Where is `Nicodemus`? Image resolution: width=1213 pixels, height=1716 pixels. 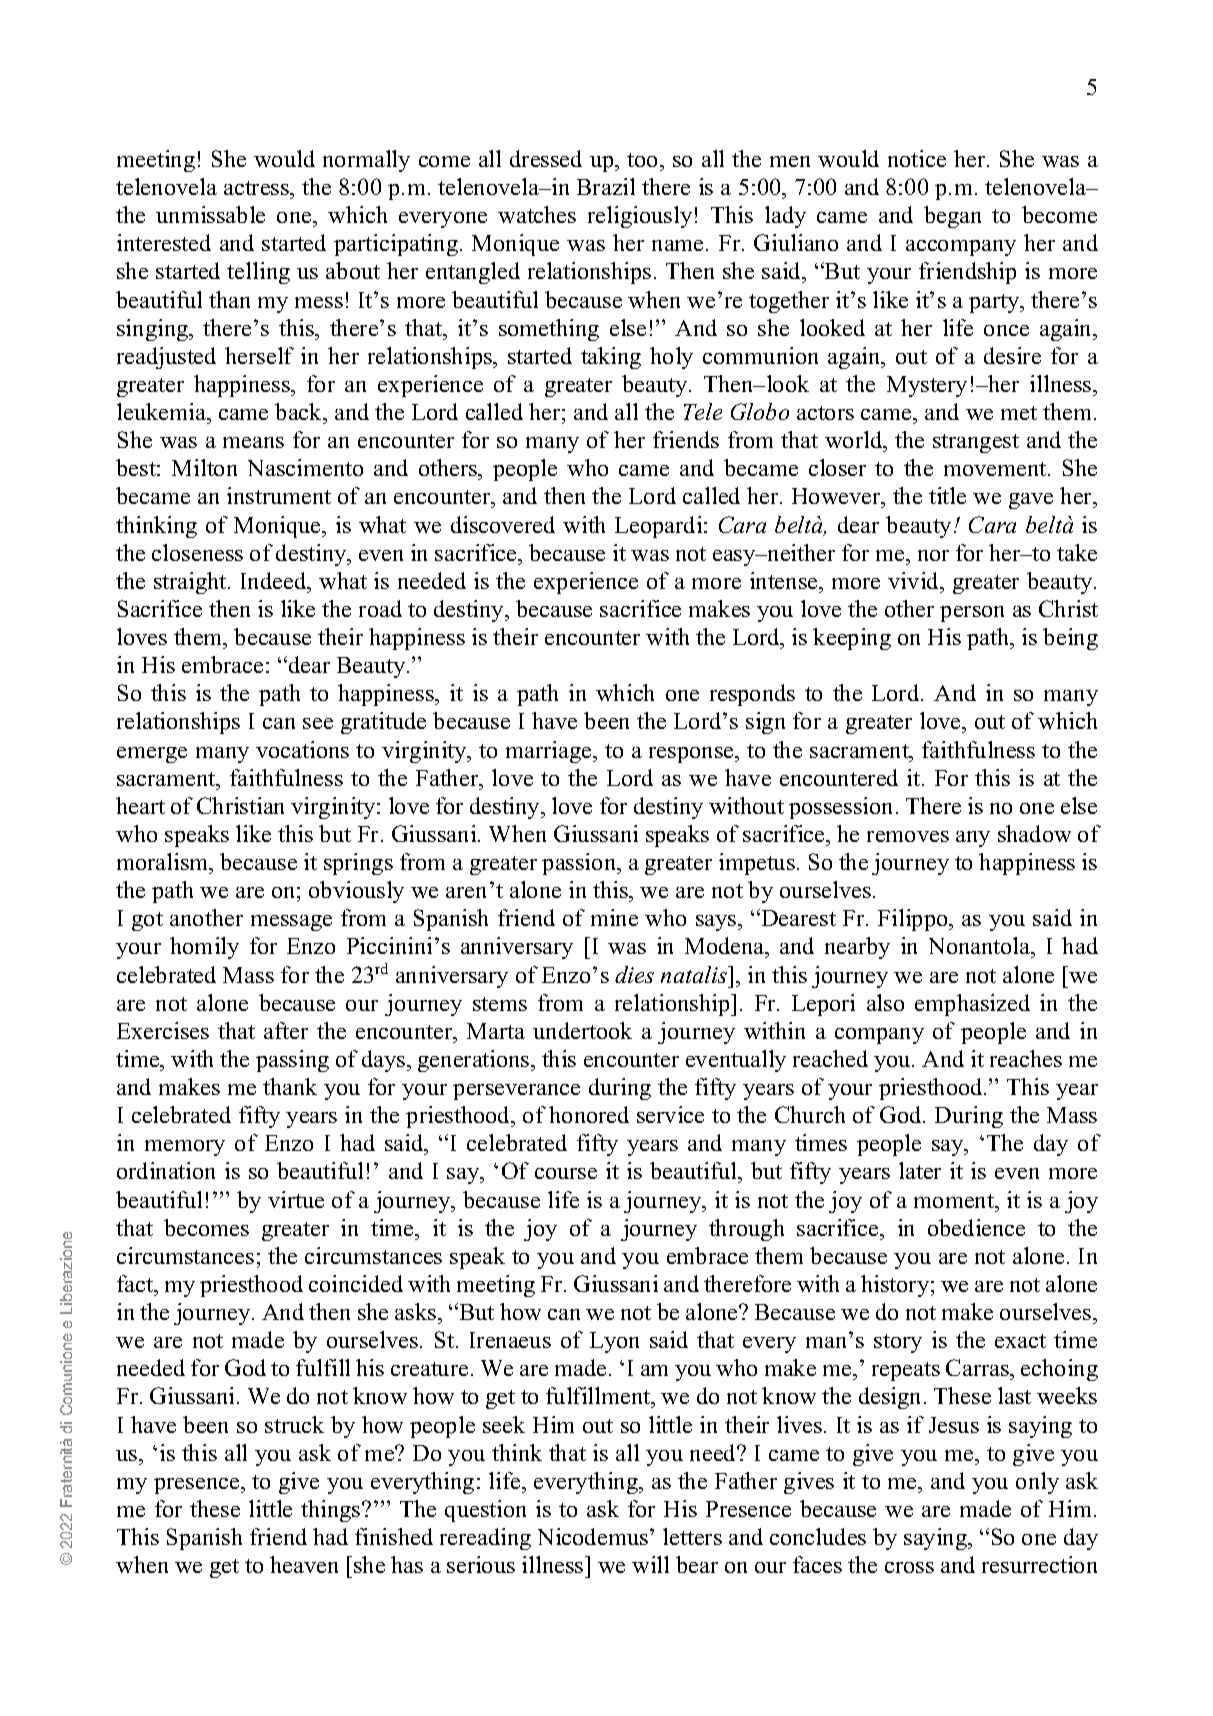
Nicodemus is located at coordinates (593, 1536).
